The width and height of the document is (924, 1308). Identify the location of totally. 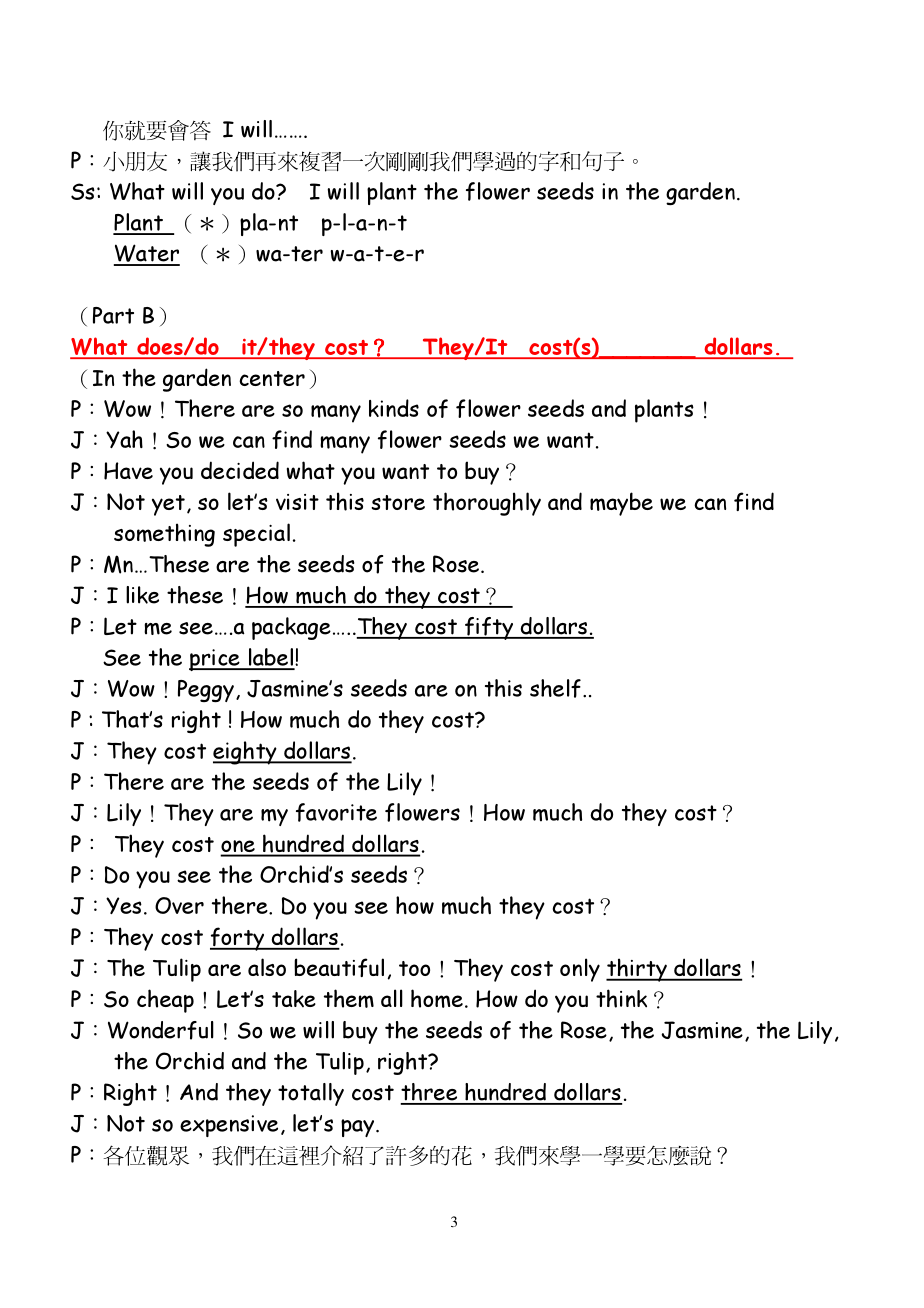
(311, 1094).
